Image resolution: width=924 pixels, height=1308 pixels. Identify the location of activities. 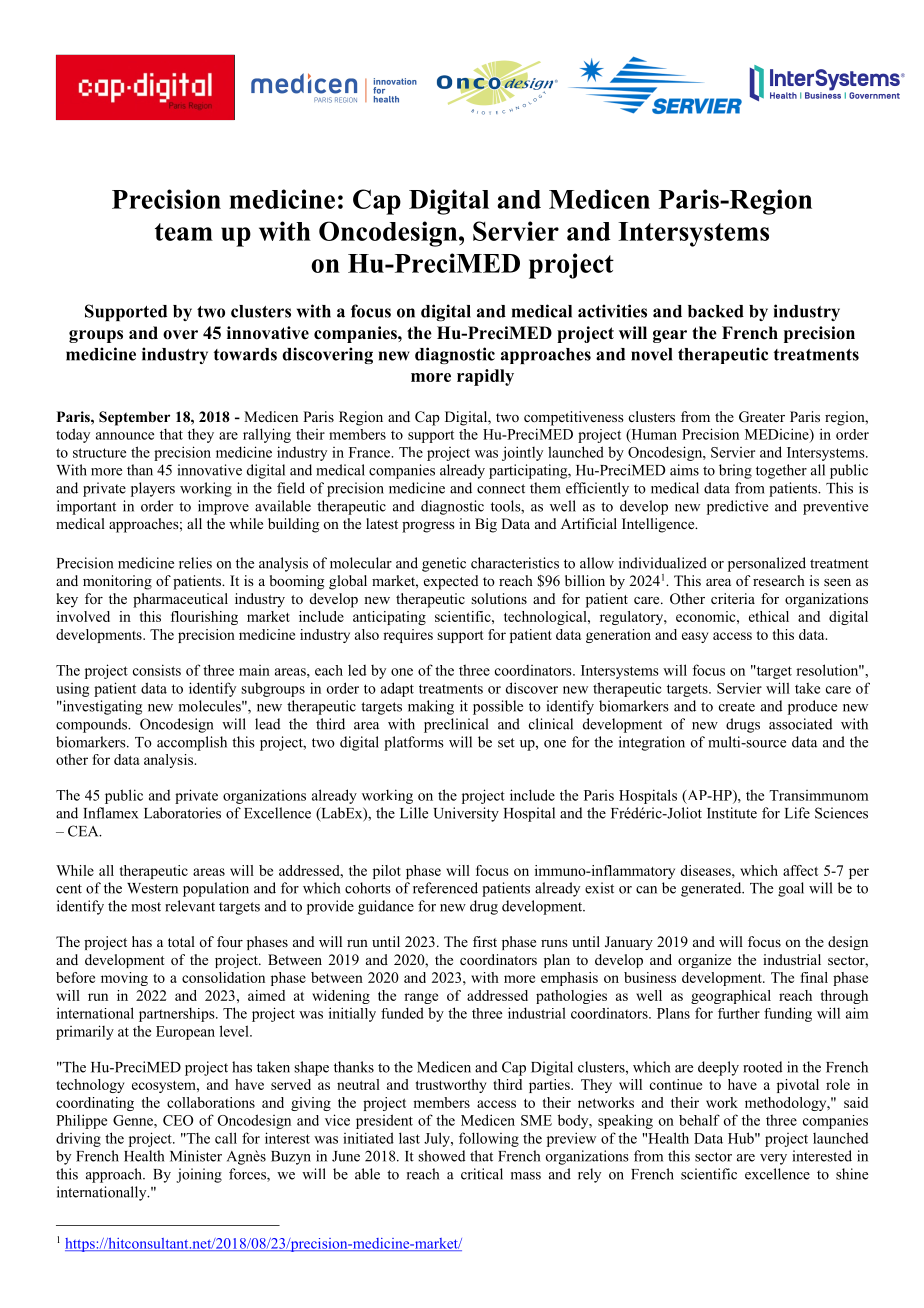
(612, 311).
